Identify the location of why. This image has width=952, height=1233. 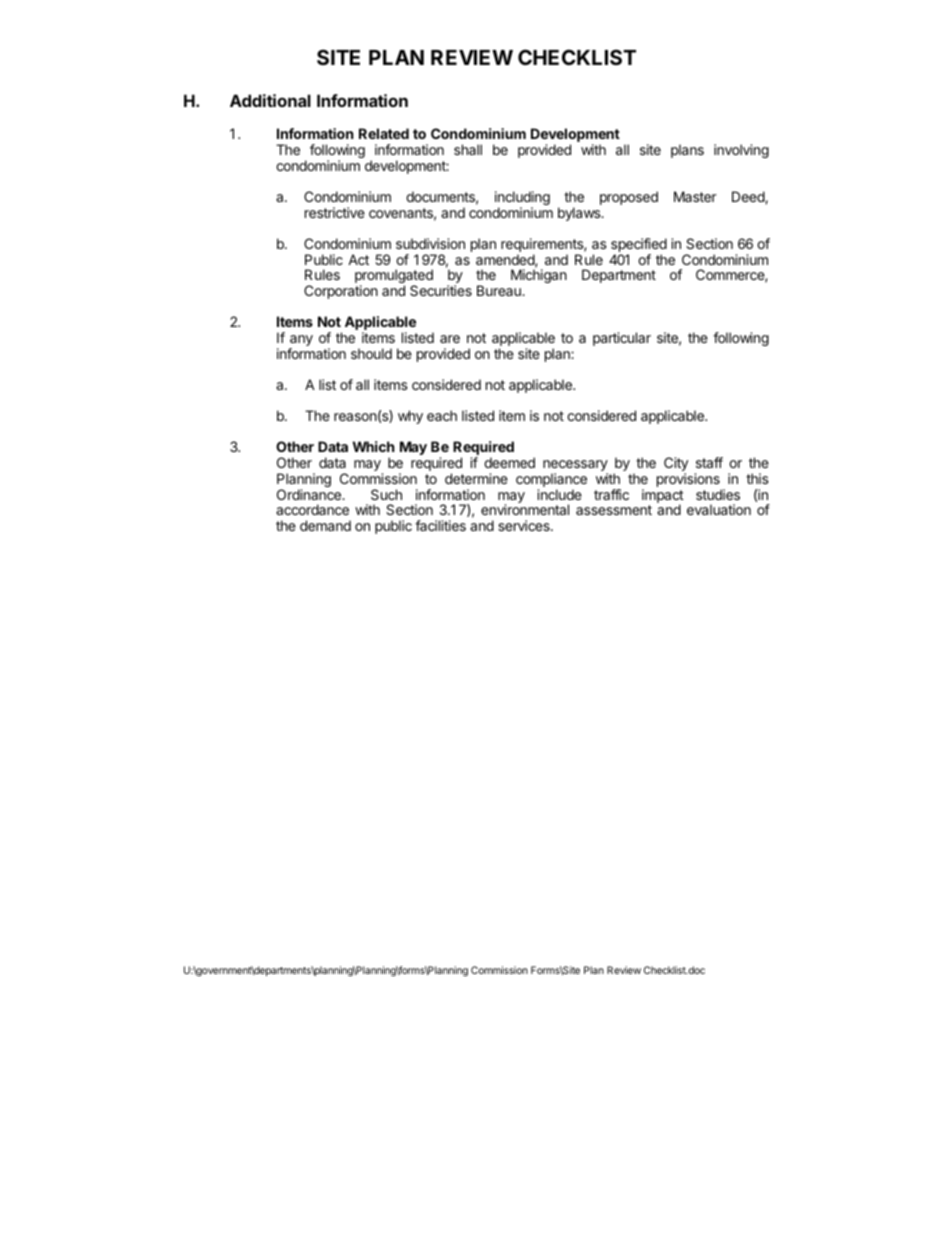
(410, 417).
